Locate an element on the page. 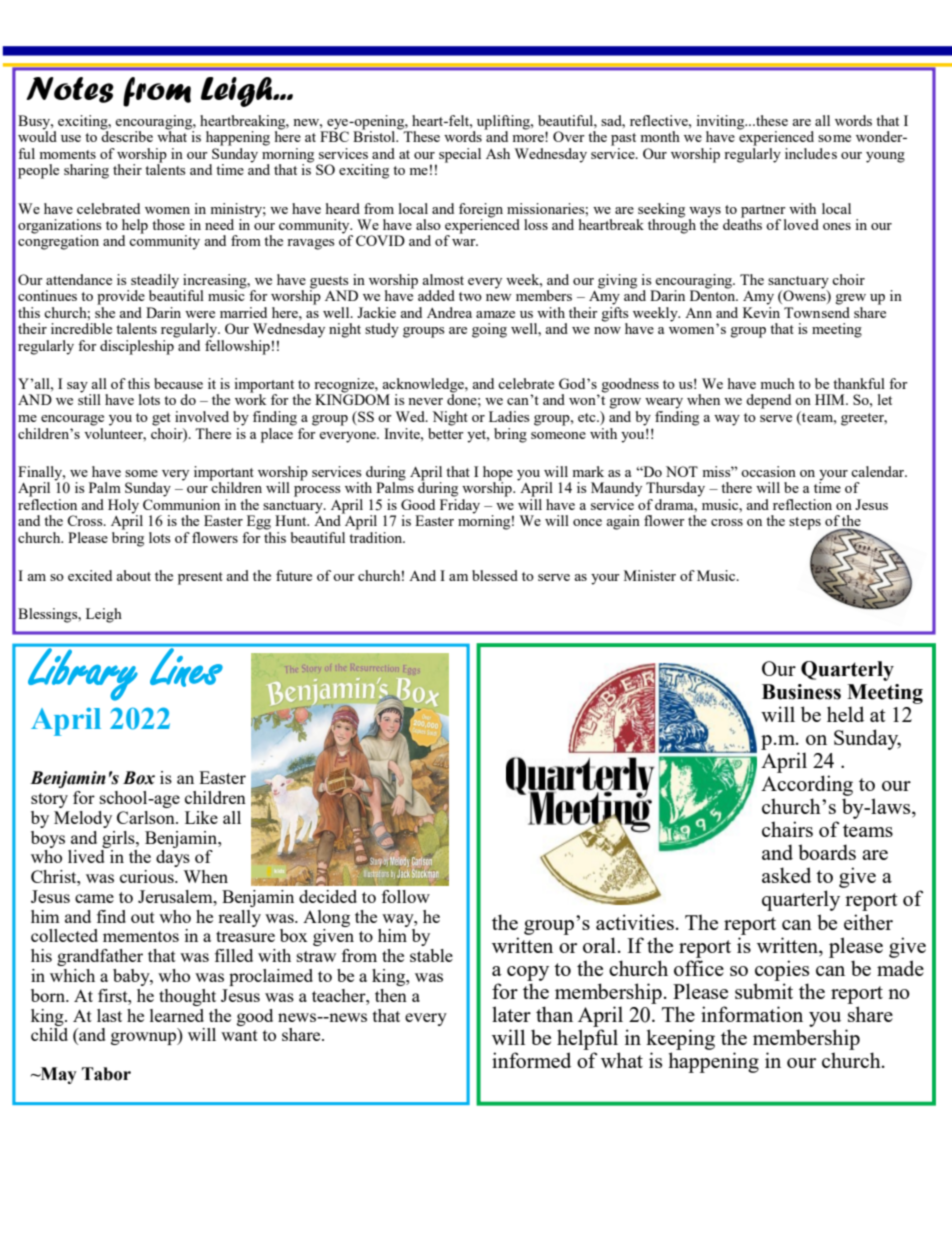  about is located at coordinates (133, 575).
